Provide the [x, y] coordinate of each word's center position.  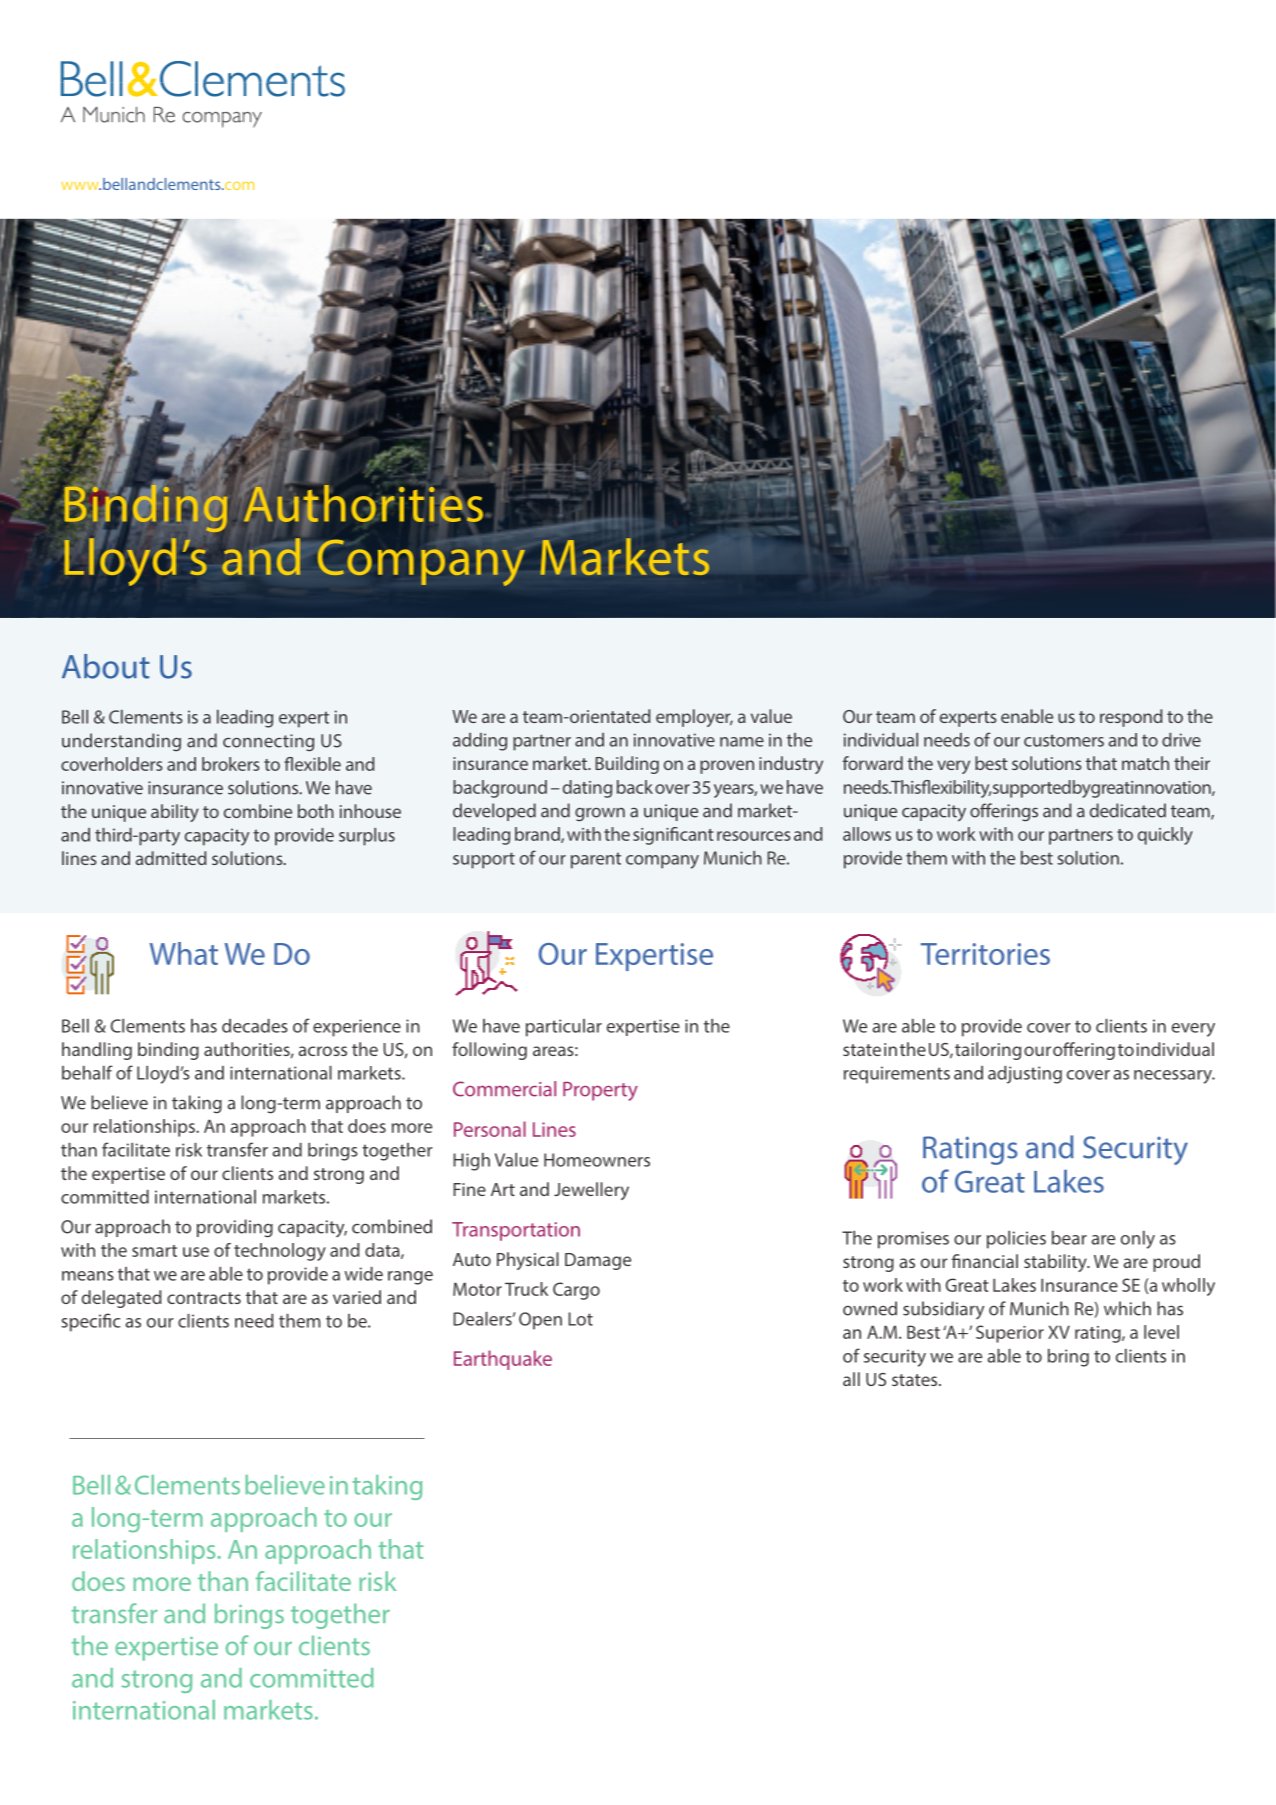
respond [1131, 718]
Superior [1010, 1334]
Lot [580, 1319]
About [106, 666]
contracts [204, 1298]
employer [694, 718]
